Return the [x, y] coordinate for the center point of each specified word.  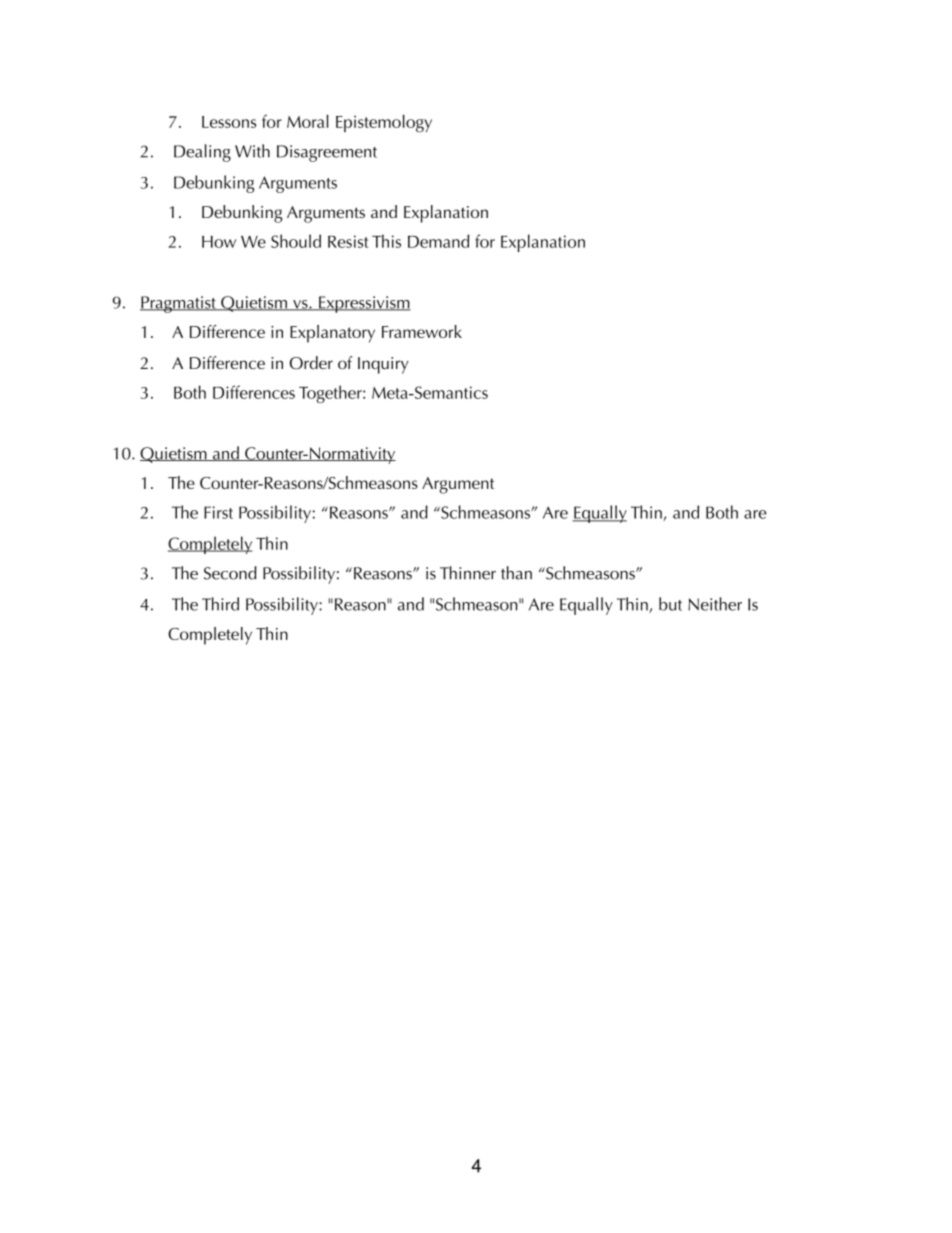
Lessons [229, 122]
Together [331, 394]
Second [230, 573]
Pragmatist [179, 304]
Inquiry [383, 365]
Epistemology [384, 124]
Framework [422, 331]
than [516, 573]
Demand [438, 241]
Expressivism [364, 304]
